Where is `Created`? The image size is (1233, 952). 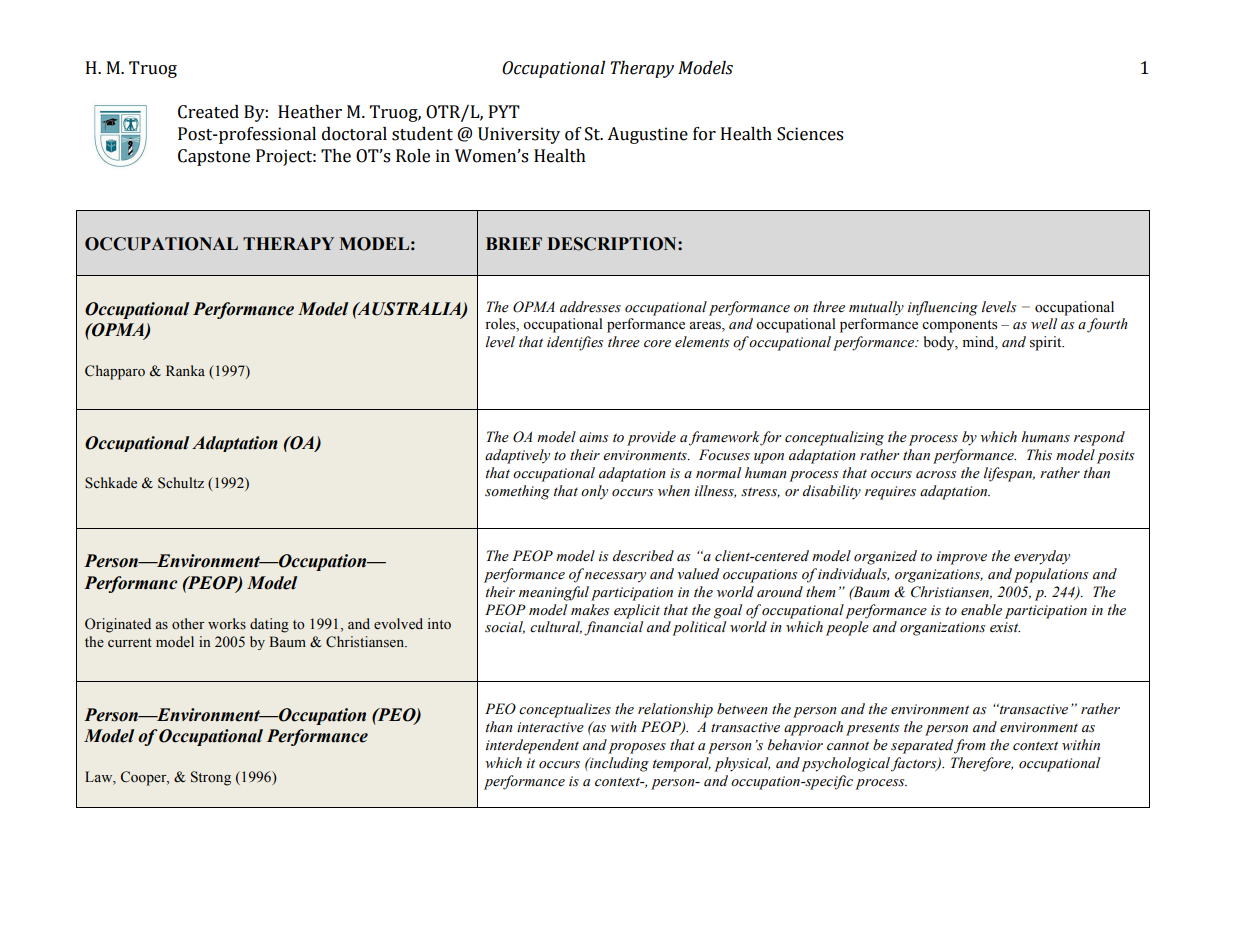
Created is located at coordinates (208, 112).
